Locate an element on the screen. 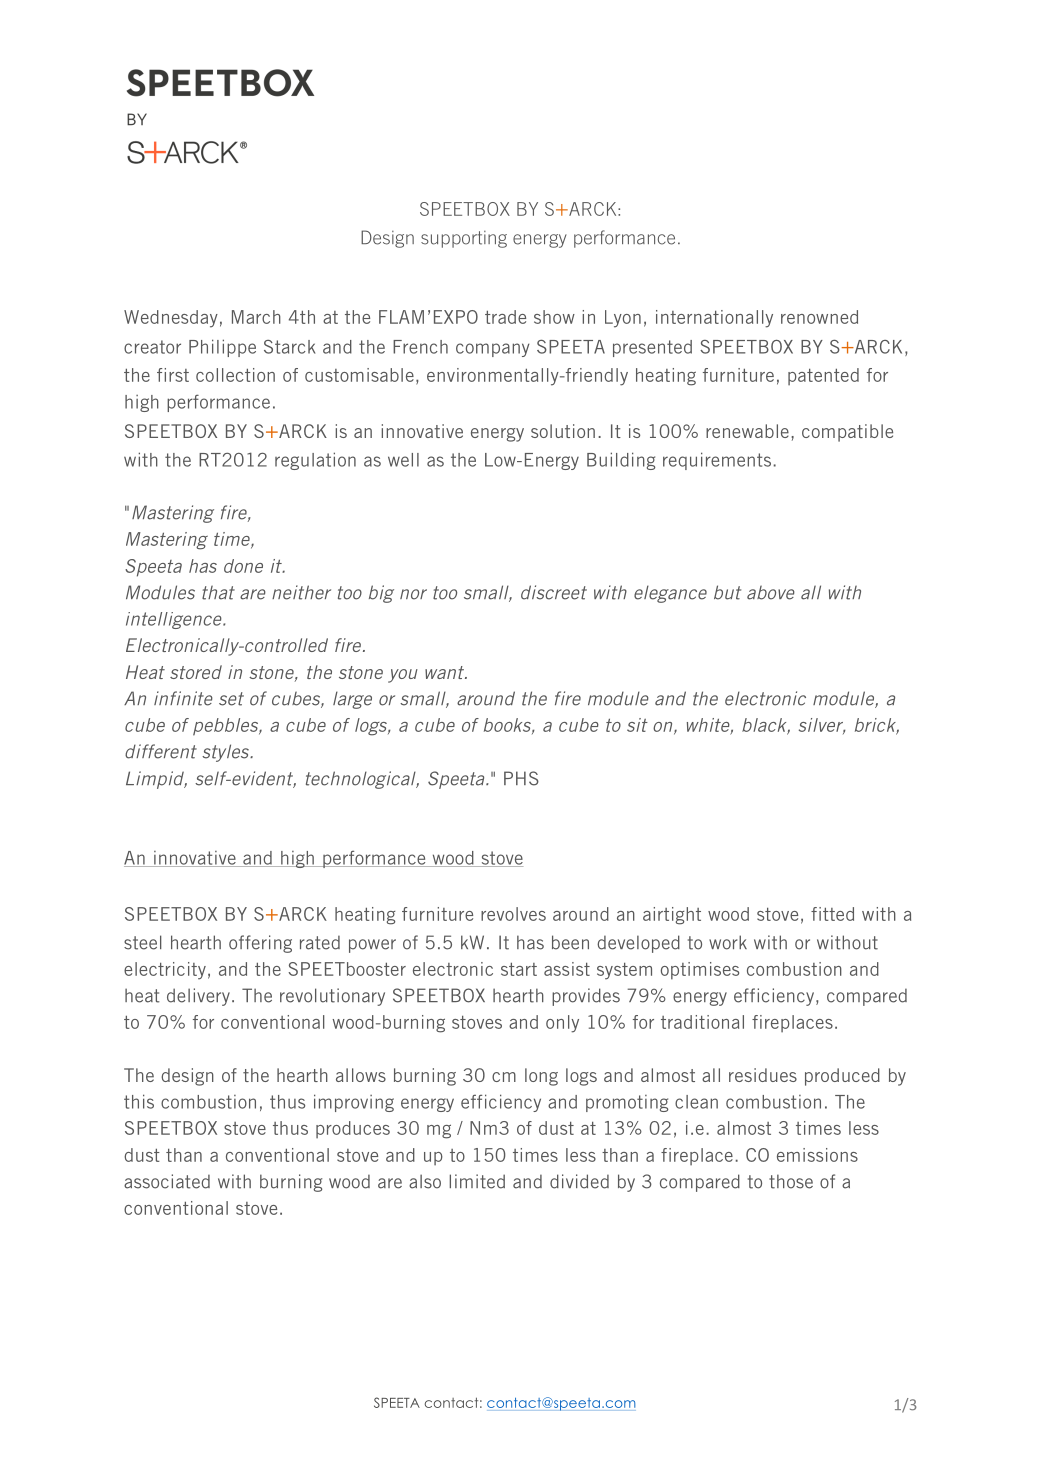 The height and width of the screenshot is (1473, 1041). March is located at coordinates (256, 317).
